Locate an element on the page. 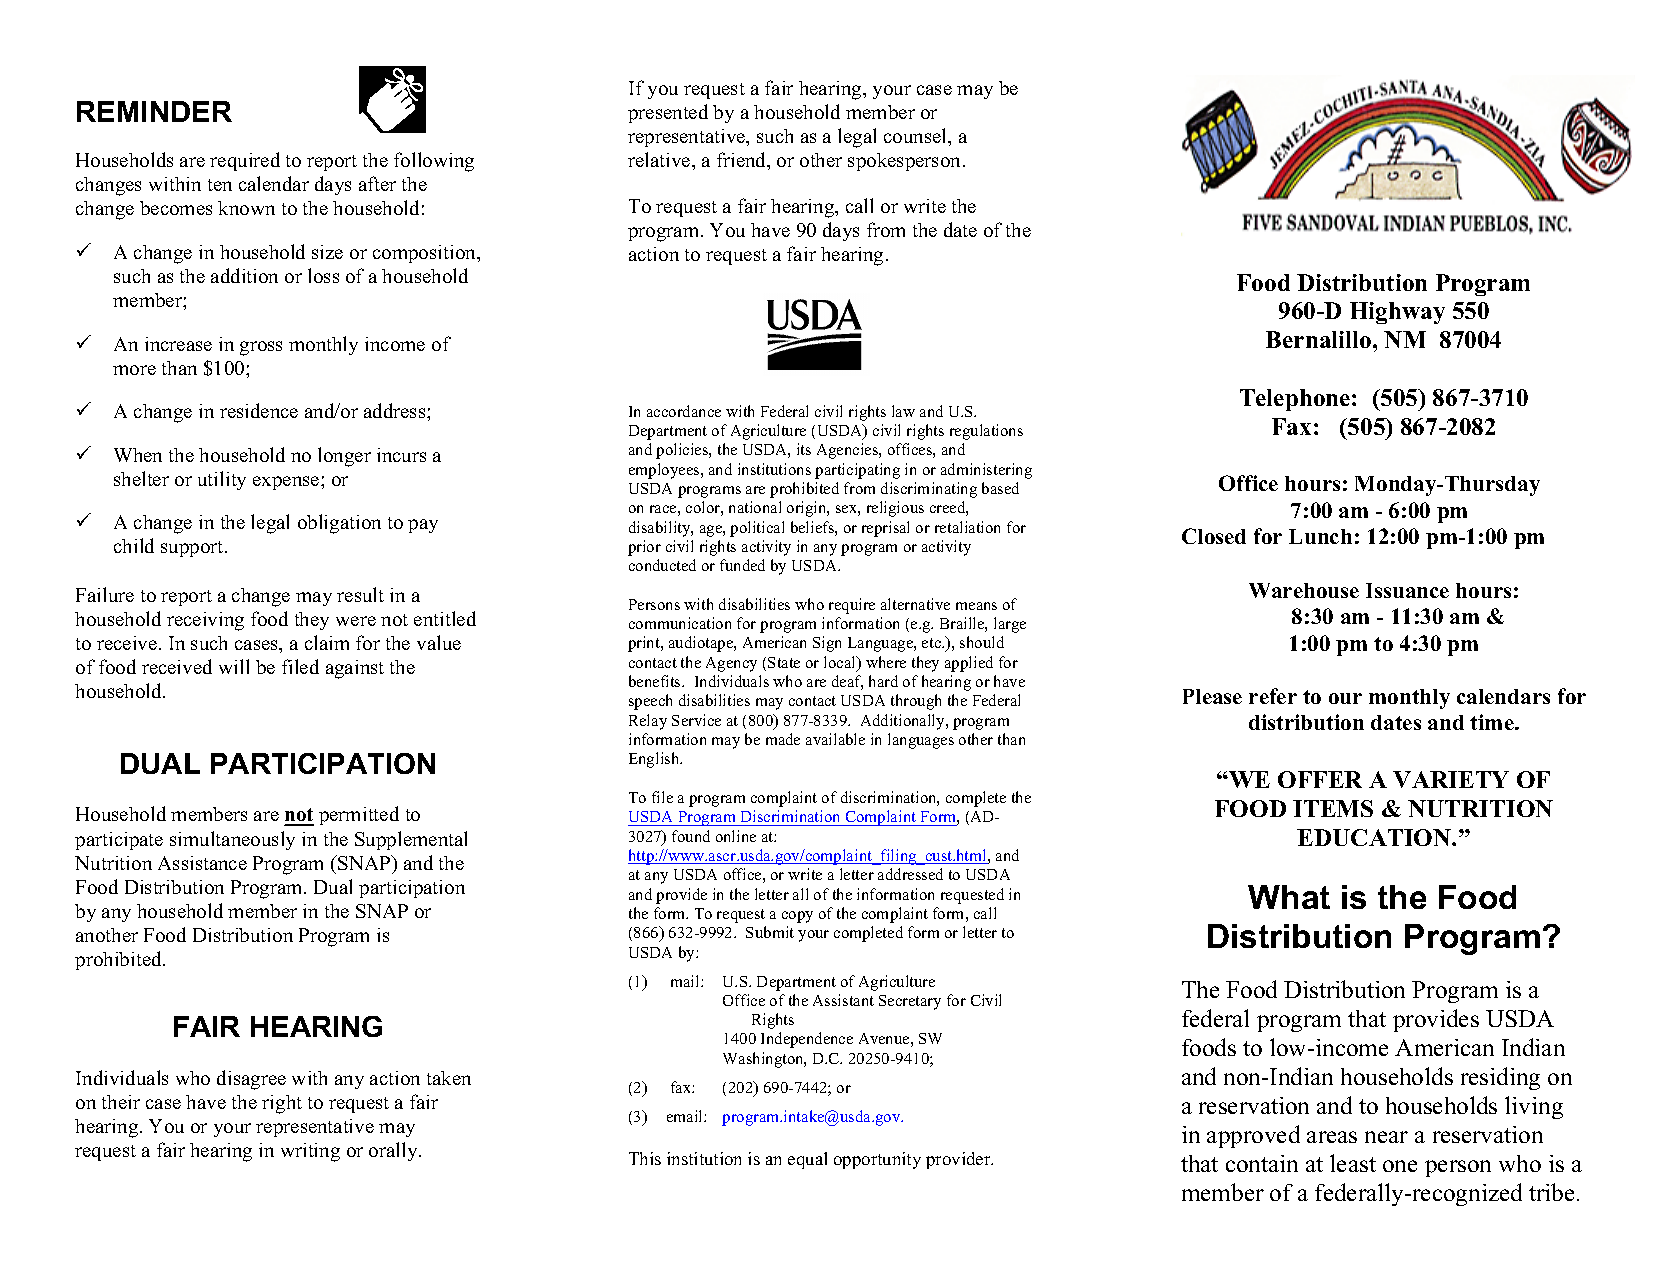 Image resolution: width=1663 pixels, height=1285 pixels. counsel is located at coordinates (917, 137).
